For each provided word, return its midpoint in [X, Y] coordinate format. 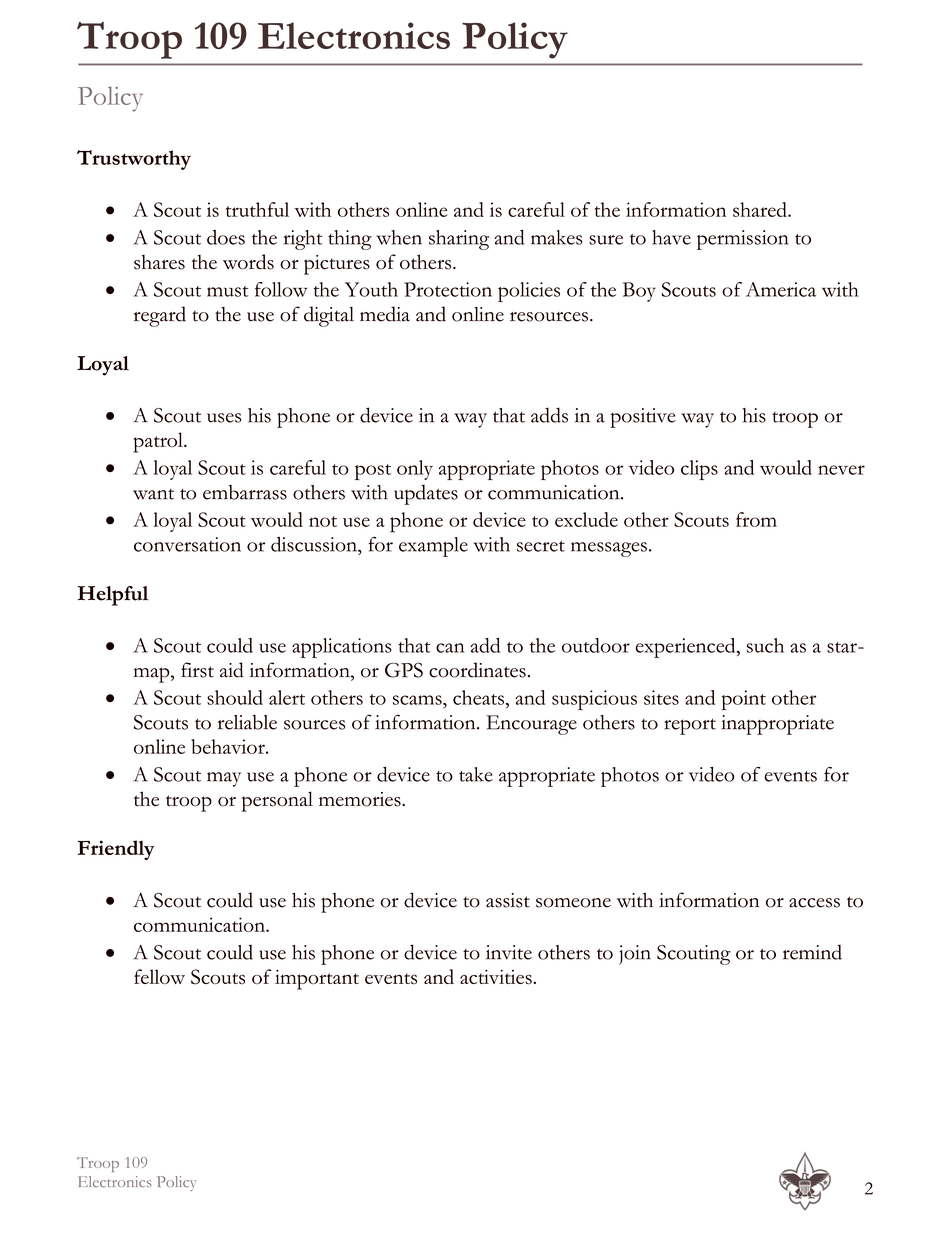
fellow [159, 976]
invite [509, 952]
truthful [257, 209]
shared [761, 209]
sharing [459, 240]
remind [812, 952]
